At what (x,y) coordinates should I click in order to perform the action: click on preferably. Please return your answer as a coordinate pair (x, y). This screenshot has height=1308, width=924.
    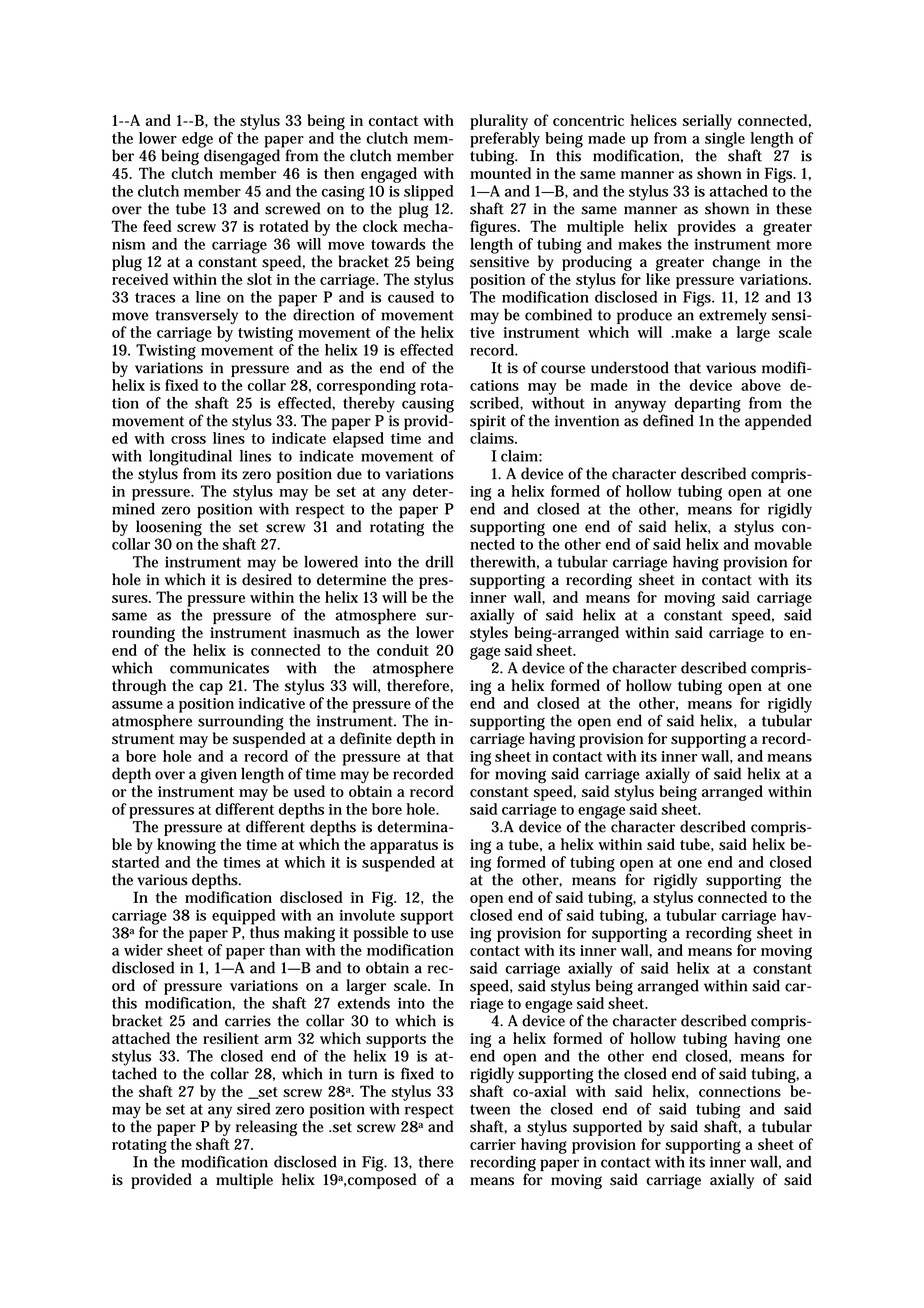
    Looking at the image, I should click on (505, 141).
